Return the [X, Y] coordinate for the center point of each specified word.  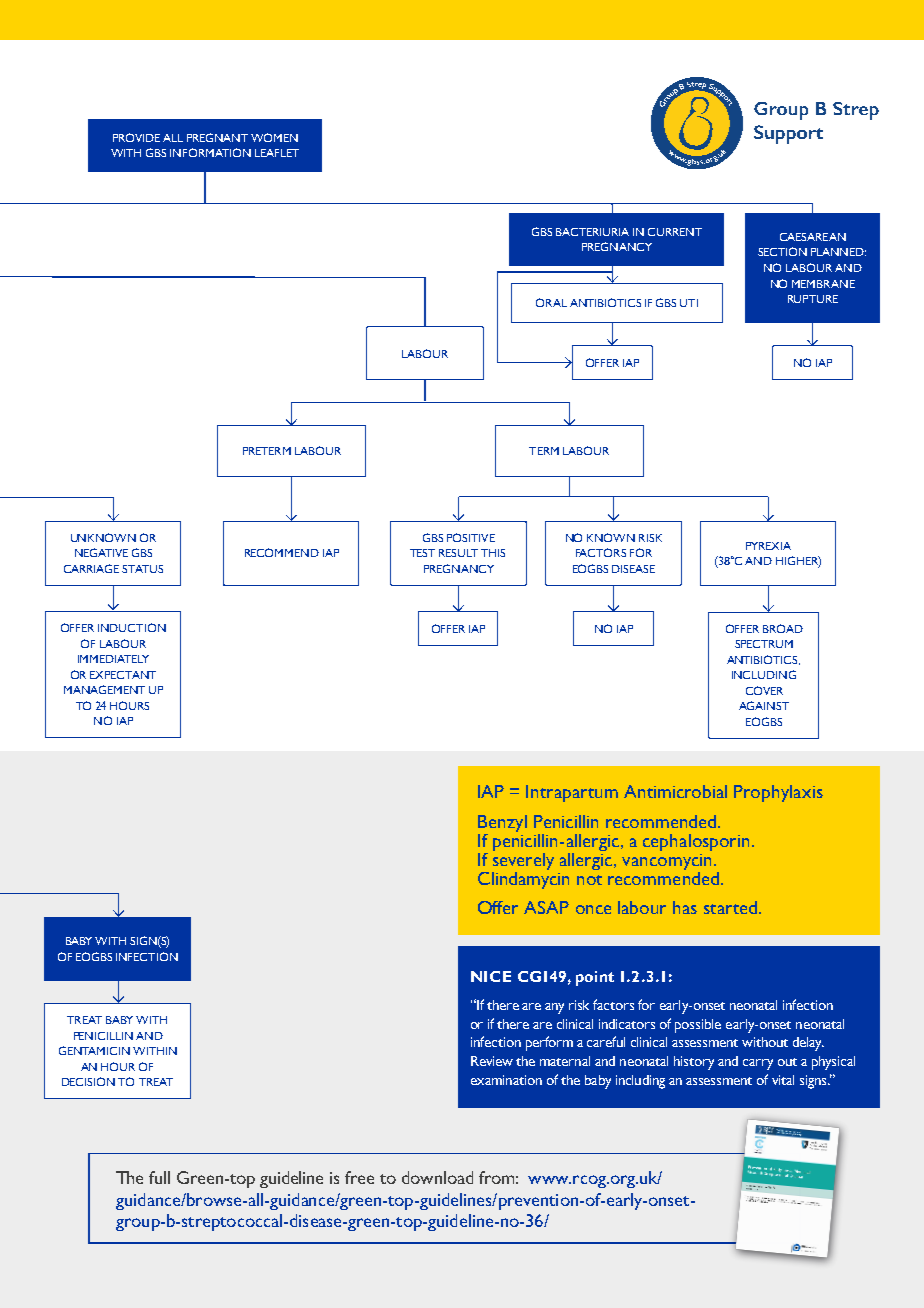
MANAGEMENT [104, 689]
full [159, 1177]
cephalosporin [696, 842]
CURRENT [675, 232]
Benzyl [502, 823]
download [437, 1177]
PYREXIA [768, 546]
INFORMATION [210, 152]
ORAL [551, 302]
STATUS [142, 569]
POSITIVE [471, 537]
